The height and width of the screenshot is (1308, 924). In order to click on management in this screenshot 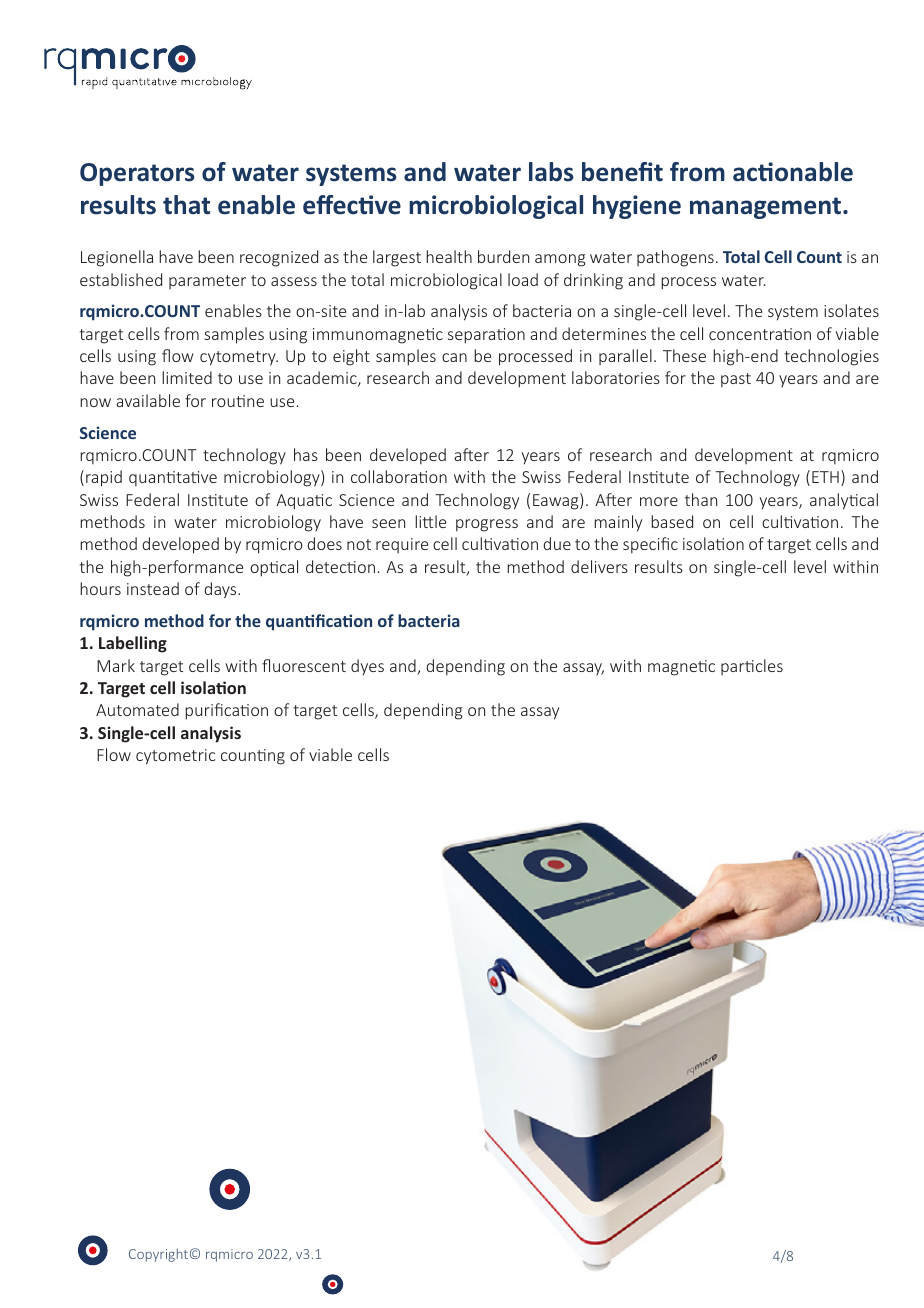, I will do `click(767, 208)`.
